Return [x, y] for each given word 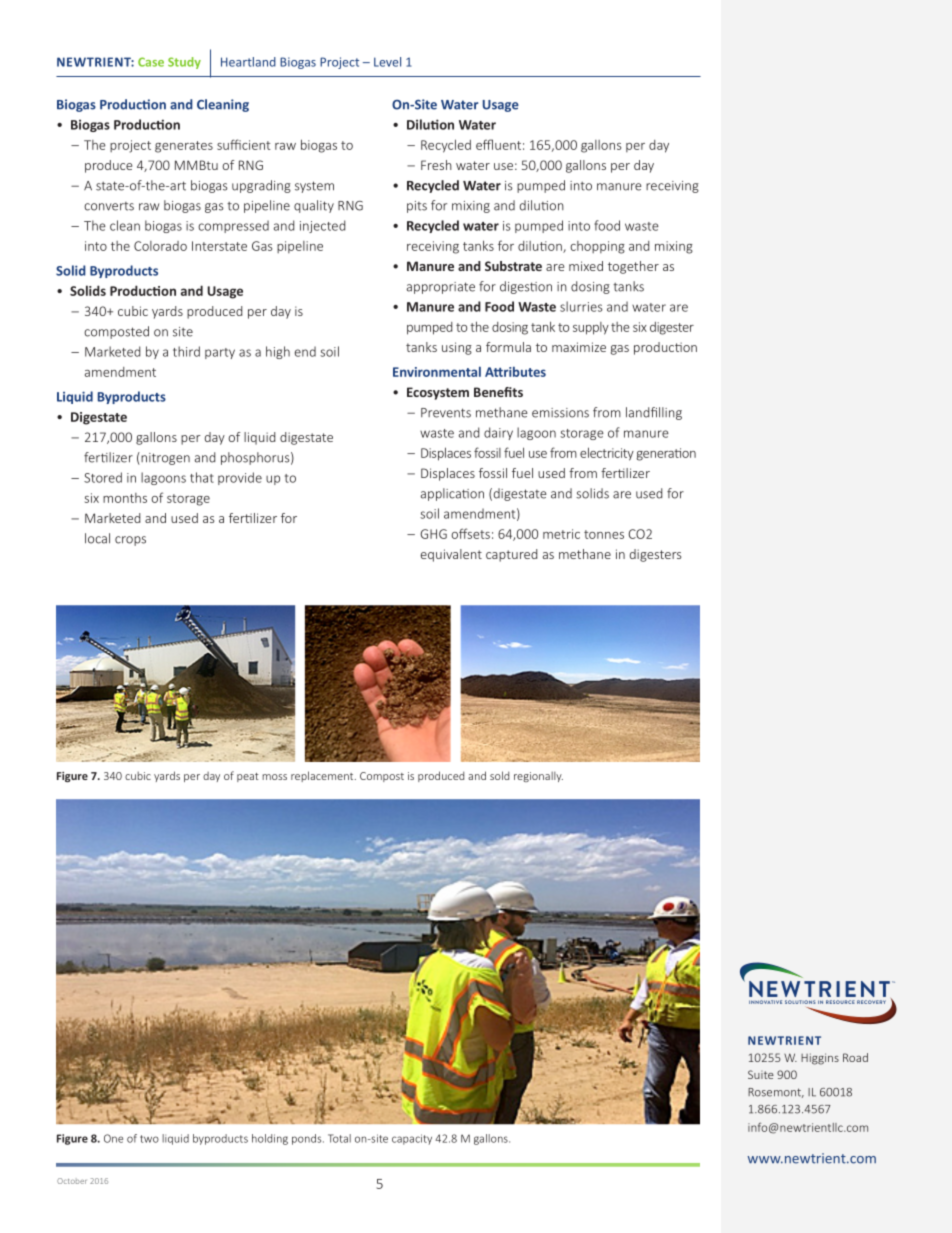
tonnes [604, 534]
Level [387, 62]
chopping [597, 247]
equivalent [451, 555]
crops [130, 541]
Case [151, 62]
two [149, 1139]
